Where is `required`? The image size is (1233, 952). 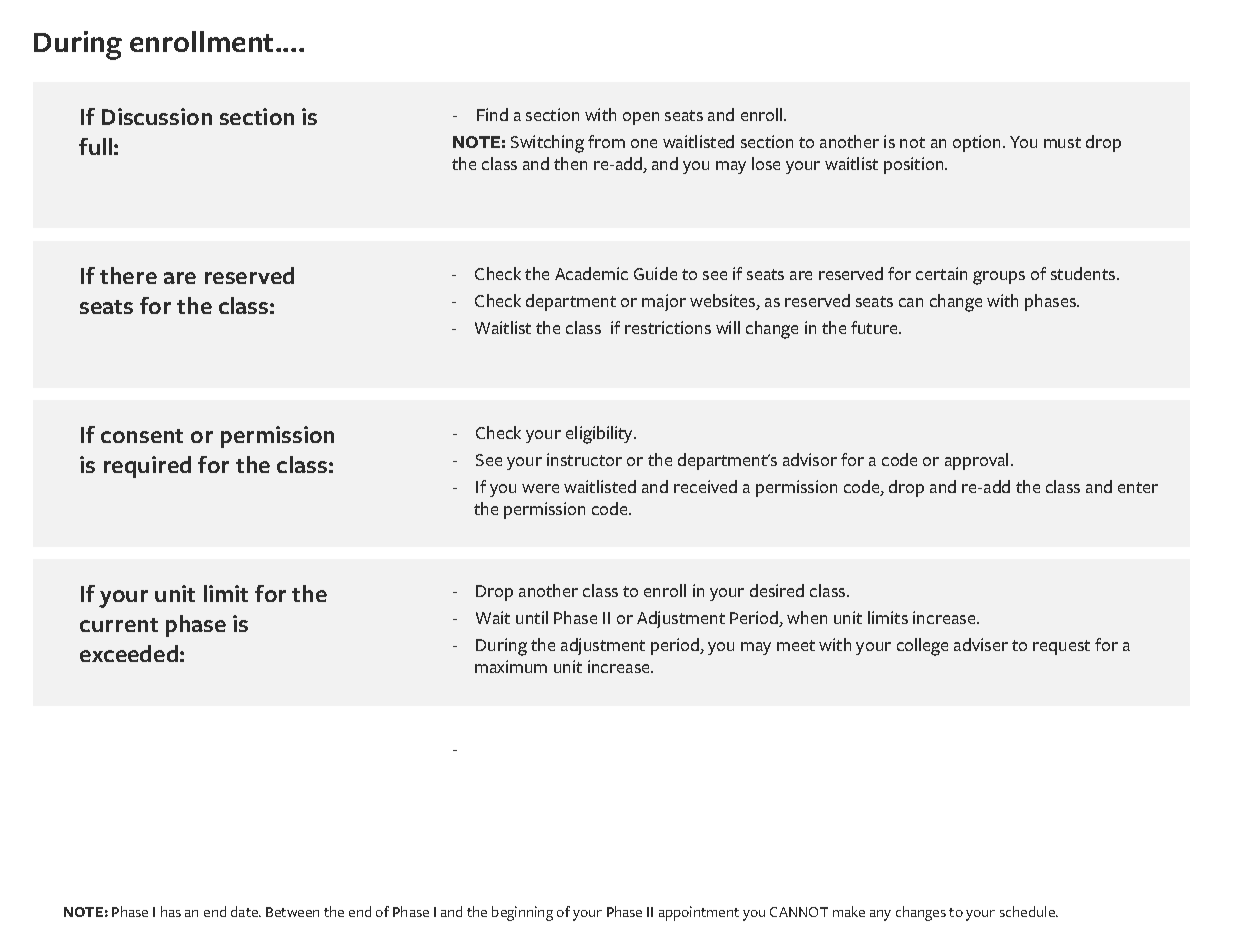 required is located at coordinates (147, 467).
